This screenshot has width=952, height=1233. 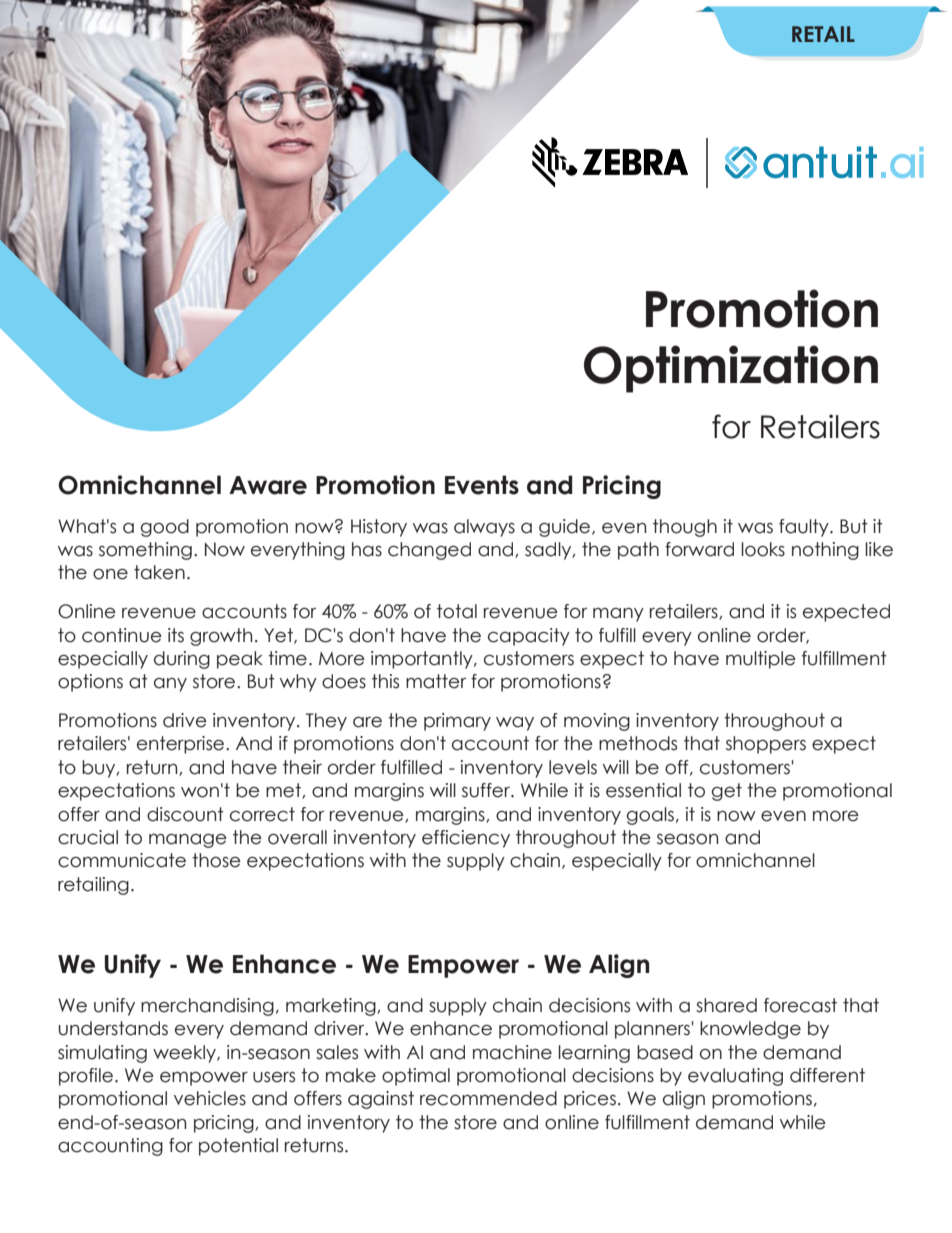 What do you see at coordinates (159, 572) in the screenshot?
I see `taken` at bounding box center [159, 572].
